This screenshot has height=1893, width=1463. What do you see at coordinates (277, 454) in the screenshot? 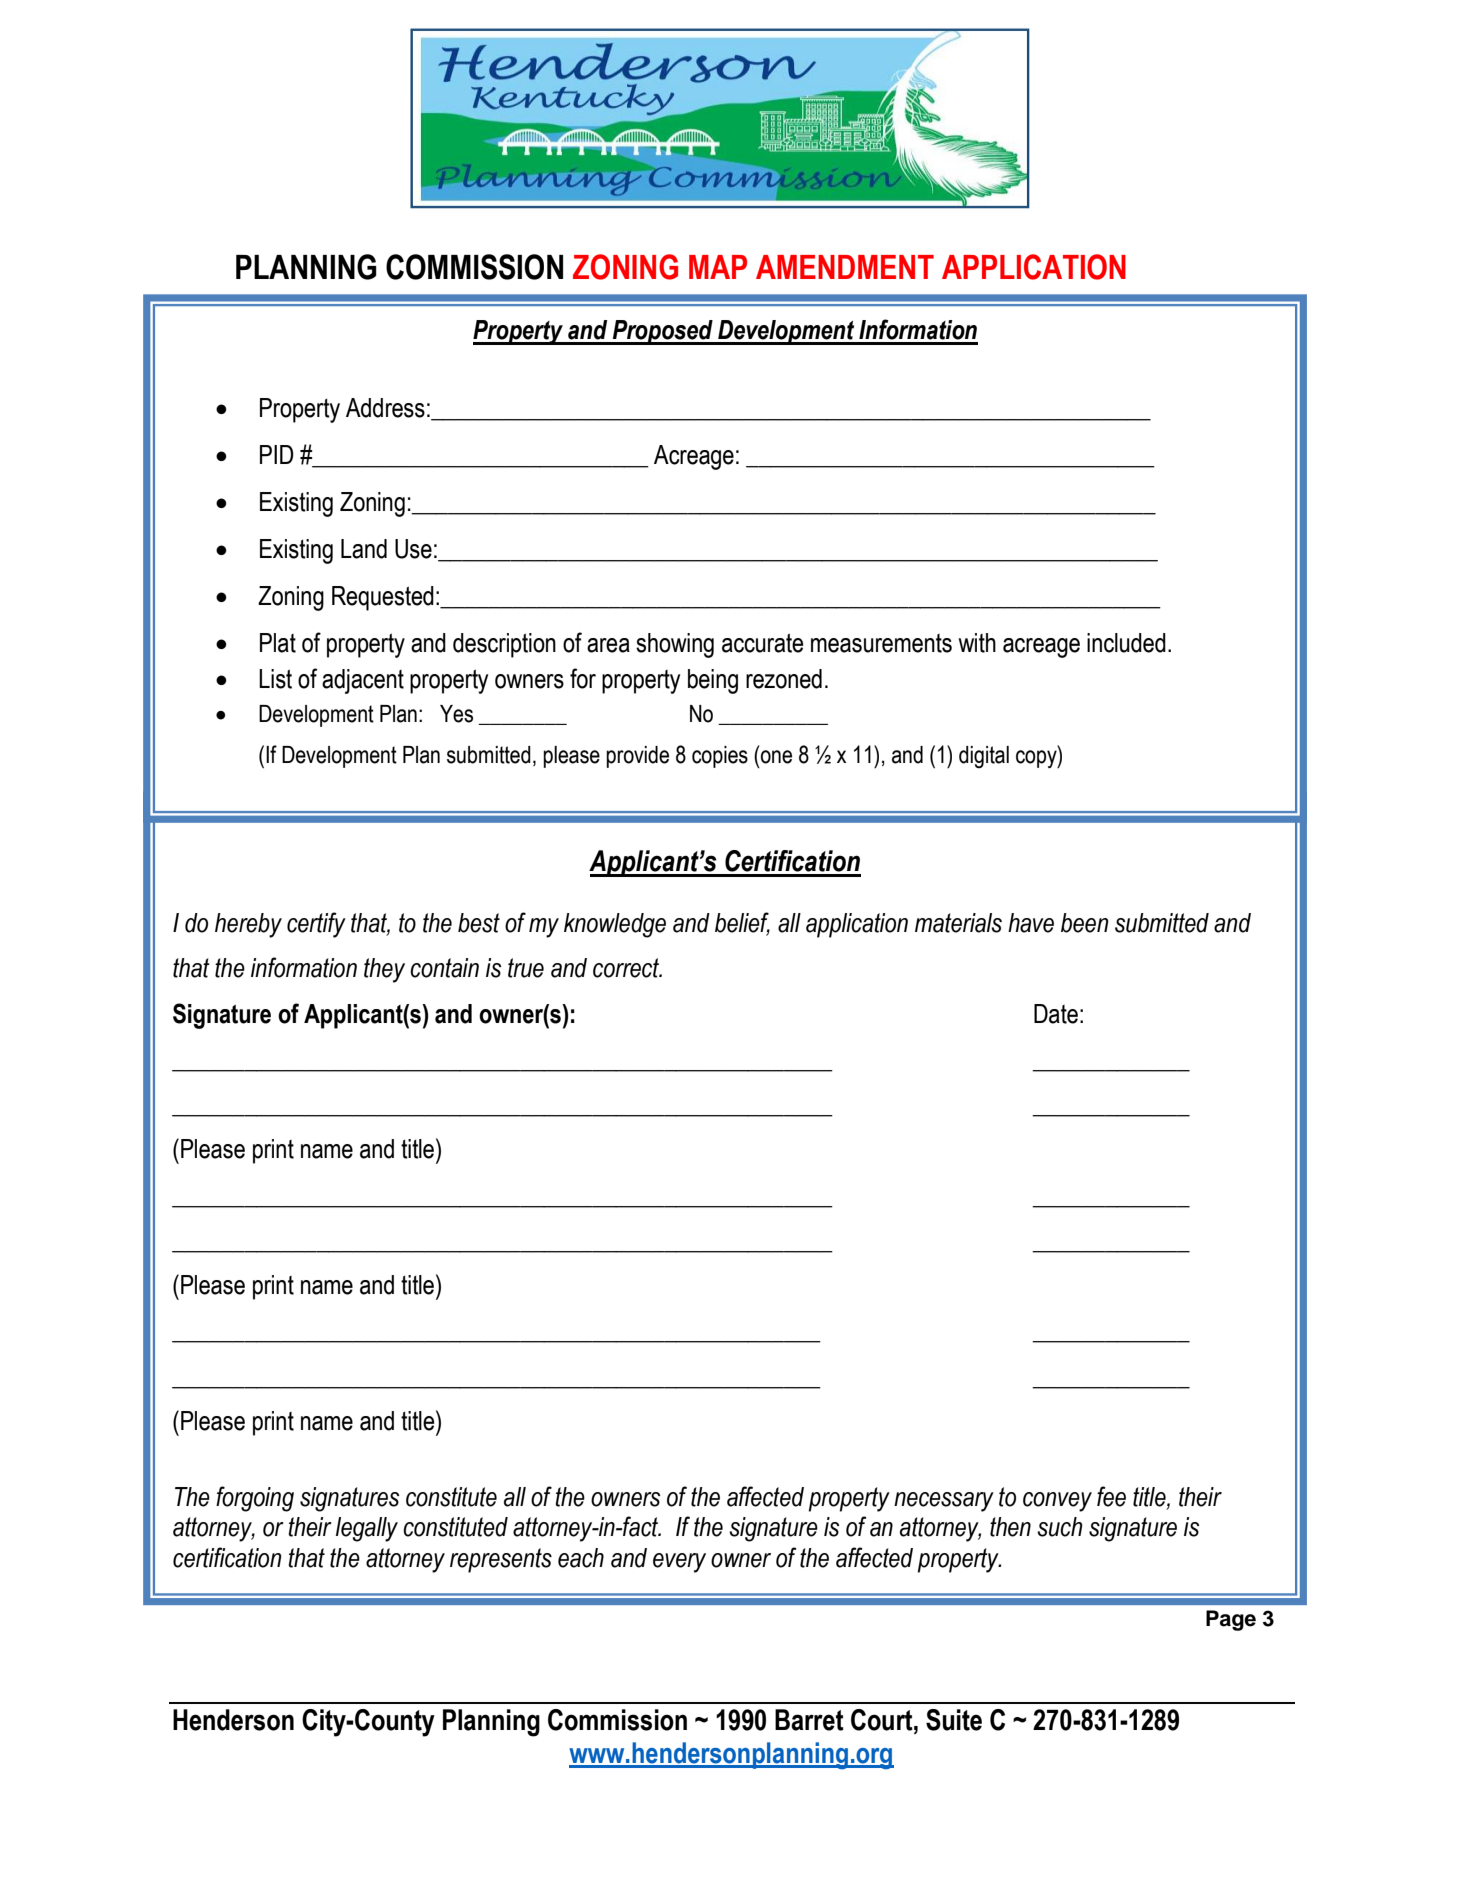
I see `PID` at bounding box center [277, 454].
